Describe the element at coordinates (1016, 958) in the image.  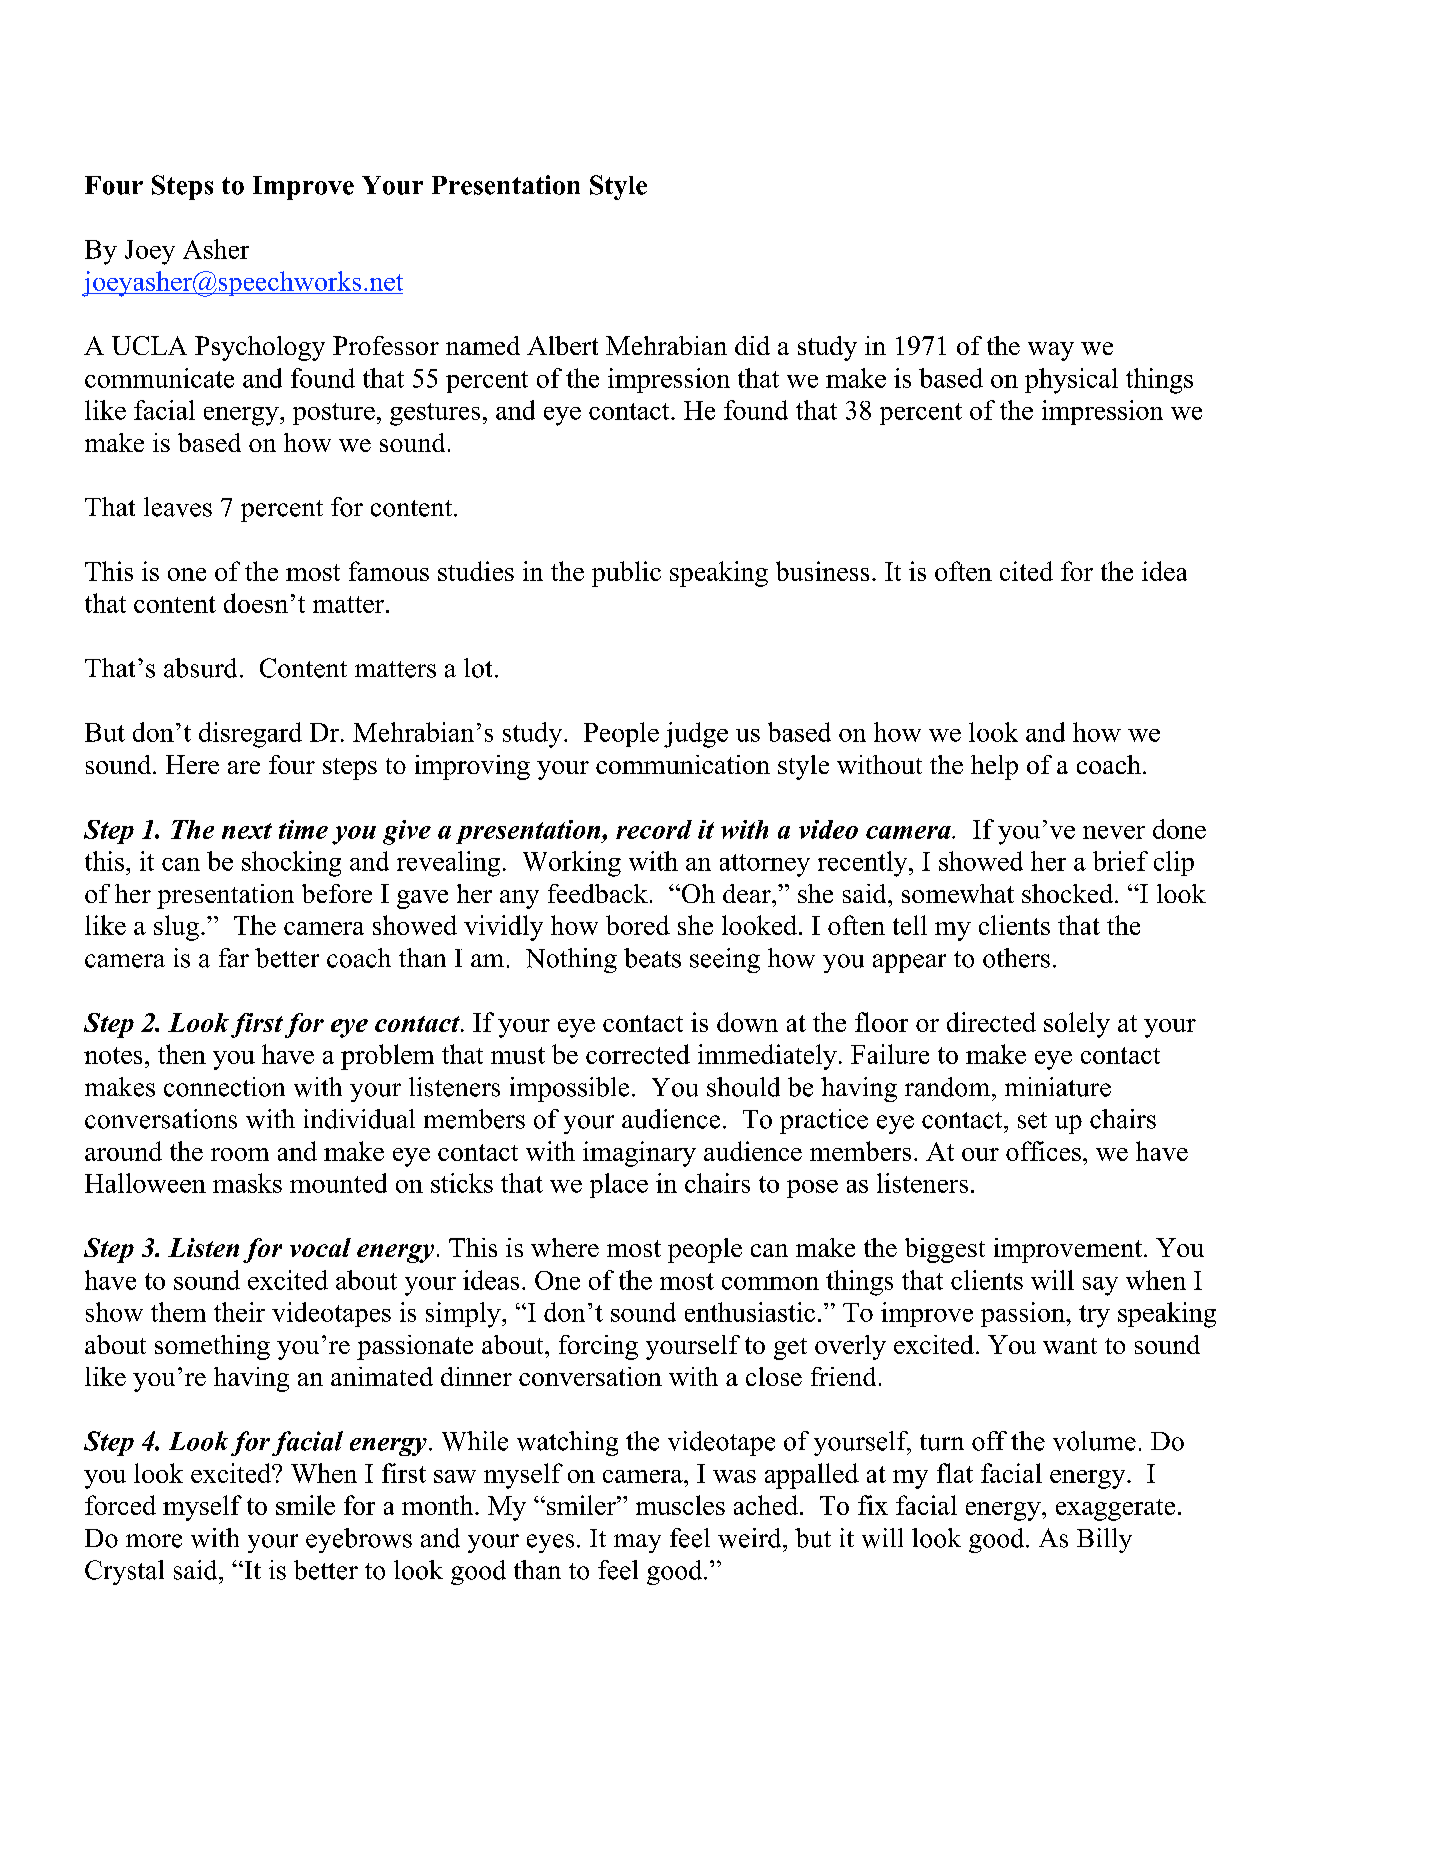
I see `others` at that location.
